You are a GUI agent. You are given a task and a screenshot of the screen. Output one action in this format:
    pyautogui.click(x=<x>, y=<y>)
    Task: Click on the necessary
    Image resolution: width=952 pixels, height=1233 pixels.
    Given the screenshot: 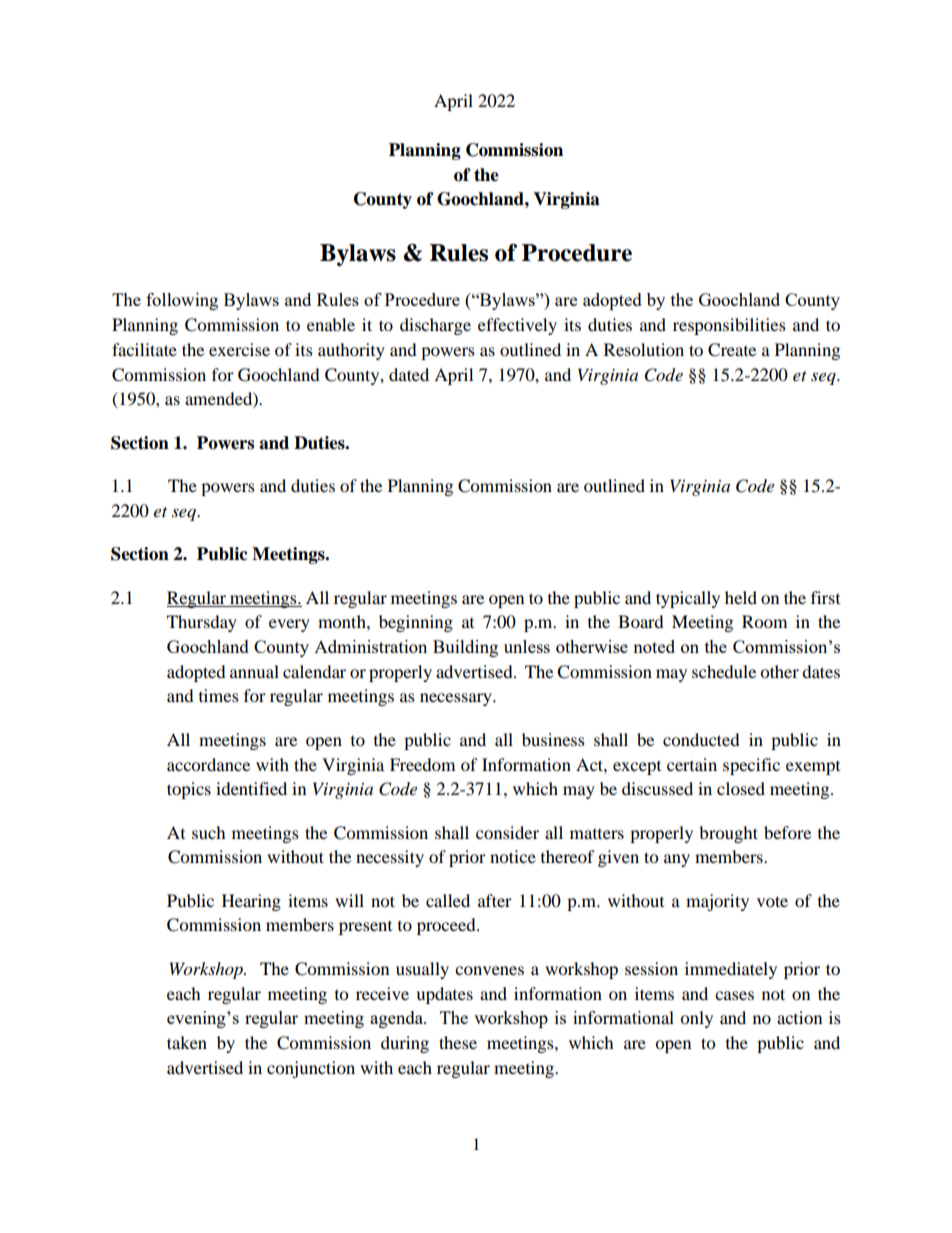 What is the action you would take?
    pyautogui.click(x=457, y=699)
